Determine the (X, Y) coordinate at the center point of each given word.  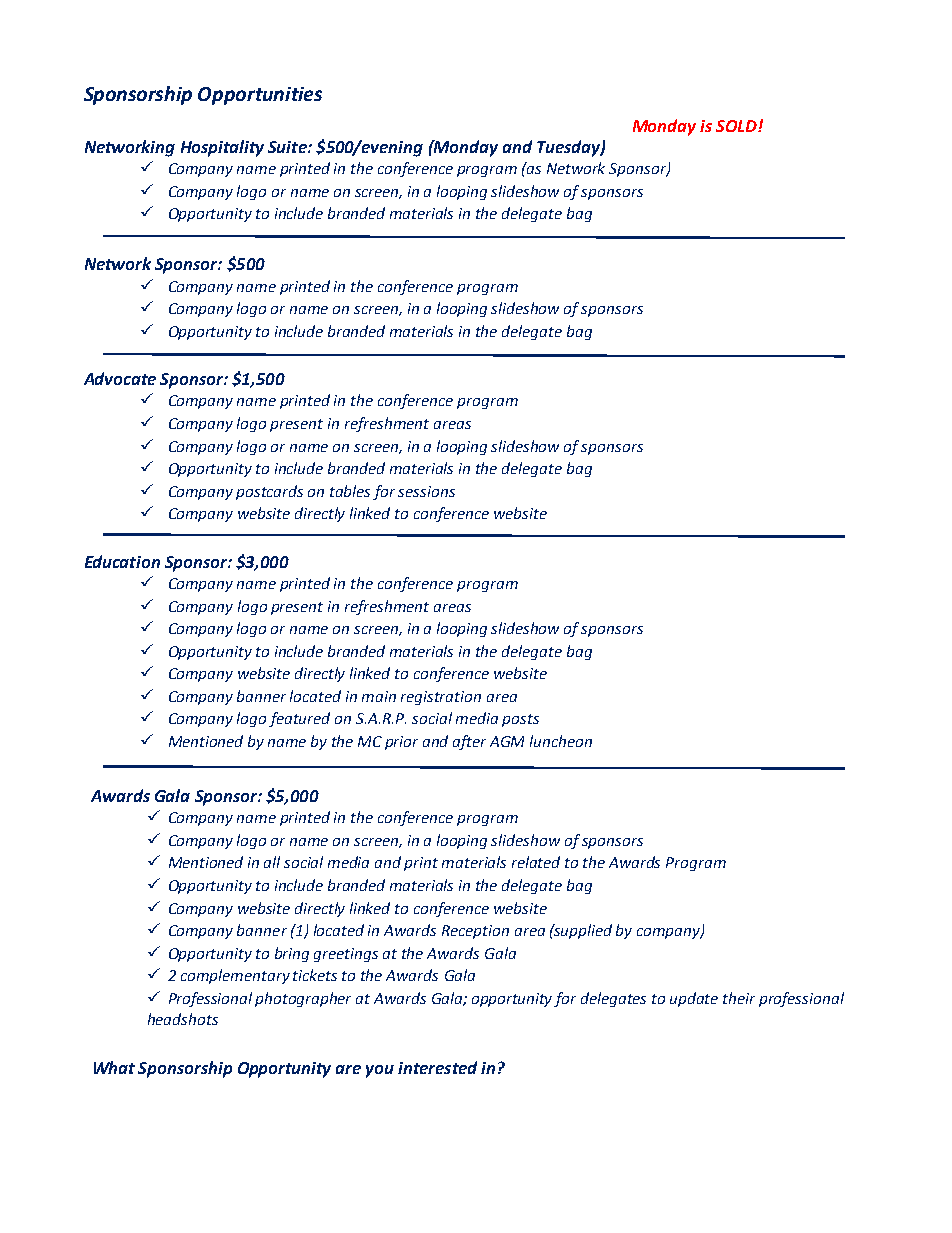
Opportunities (260, 96)
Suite (288, 147)
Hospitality (222, 148)
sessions (426, 491)
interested (437, 1067)
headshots (183, 1019)
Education (122, 561)
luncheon (561, 741)
